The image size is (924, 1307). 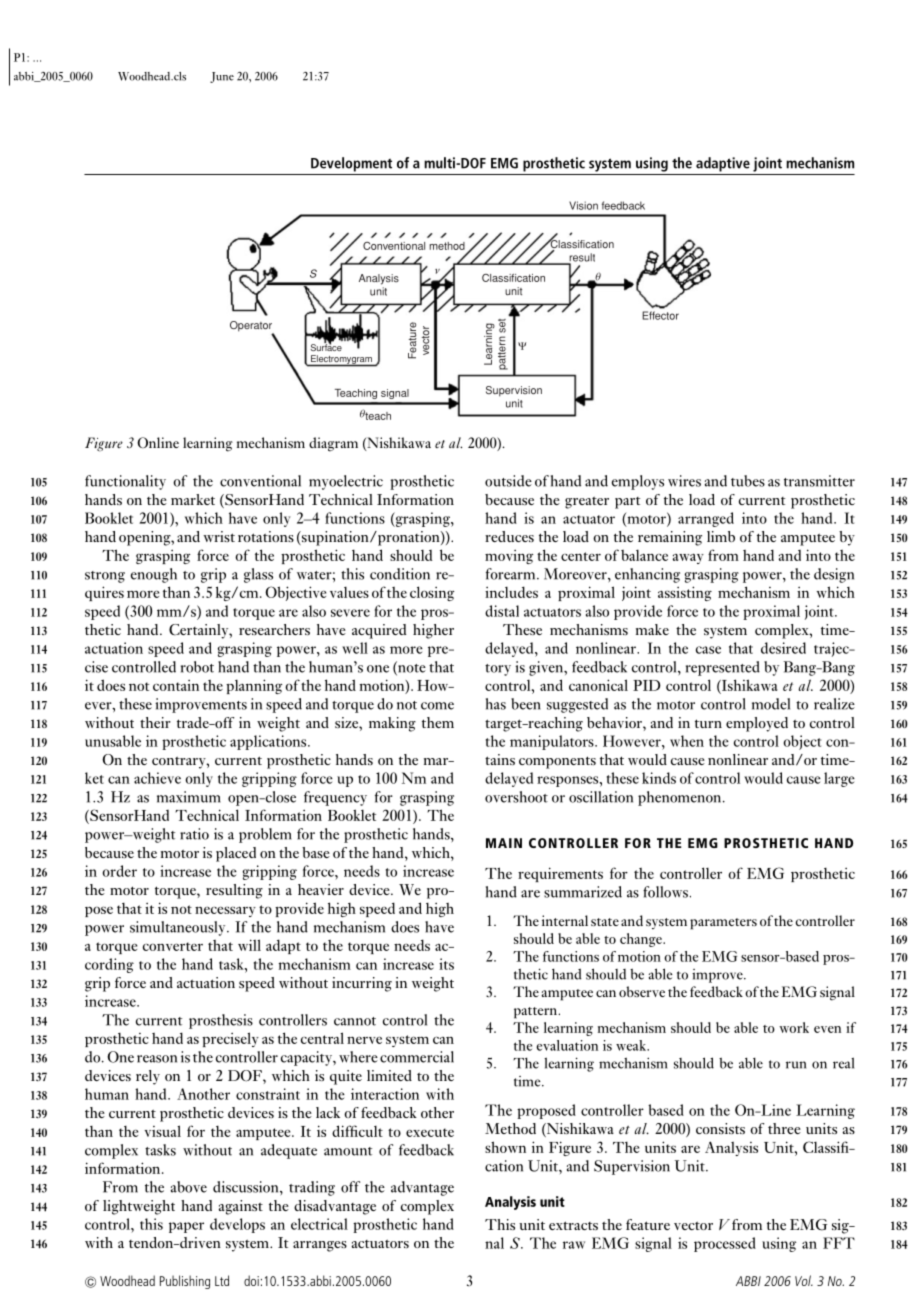 What do you see at coordinates (193, 499) in the image?
I see `market` at bounding box center [193, 499].
